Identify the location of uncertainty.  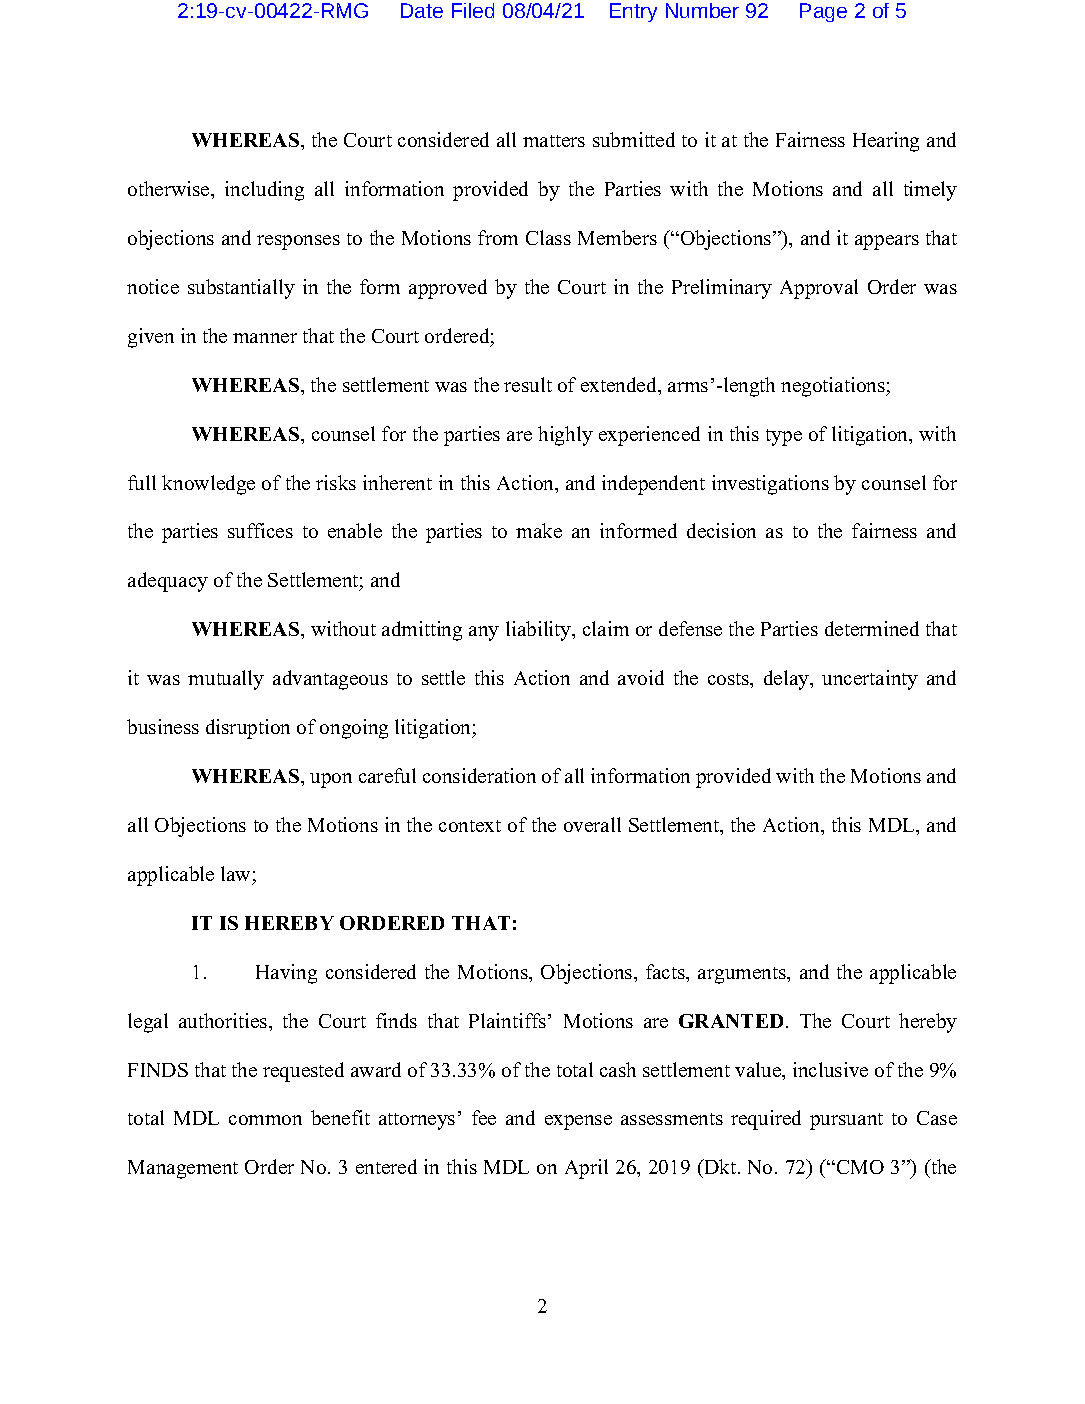
(870, 680).
